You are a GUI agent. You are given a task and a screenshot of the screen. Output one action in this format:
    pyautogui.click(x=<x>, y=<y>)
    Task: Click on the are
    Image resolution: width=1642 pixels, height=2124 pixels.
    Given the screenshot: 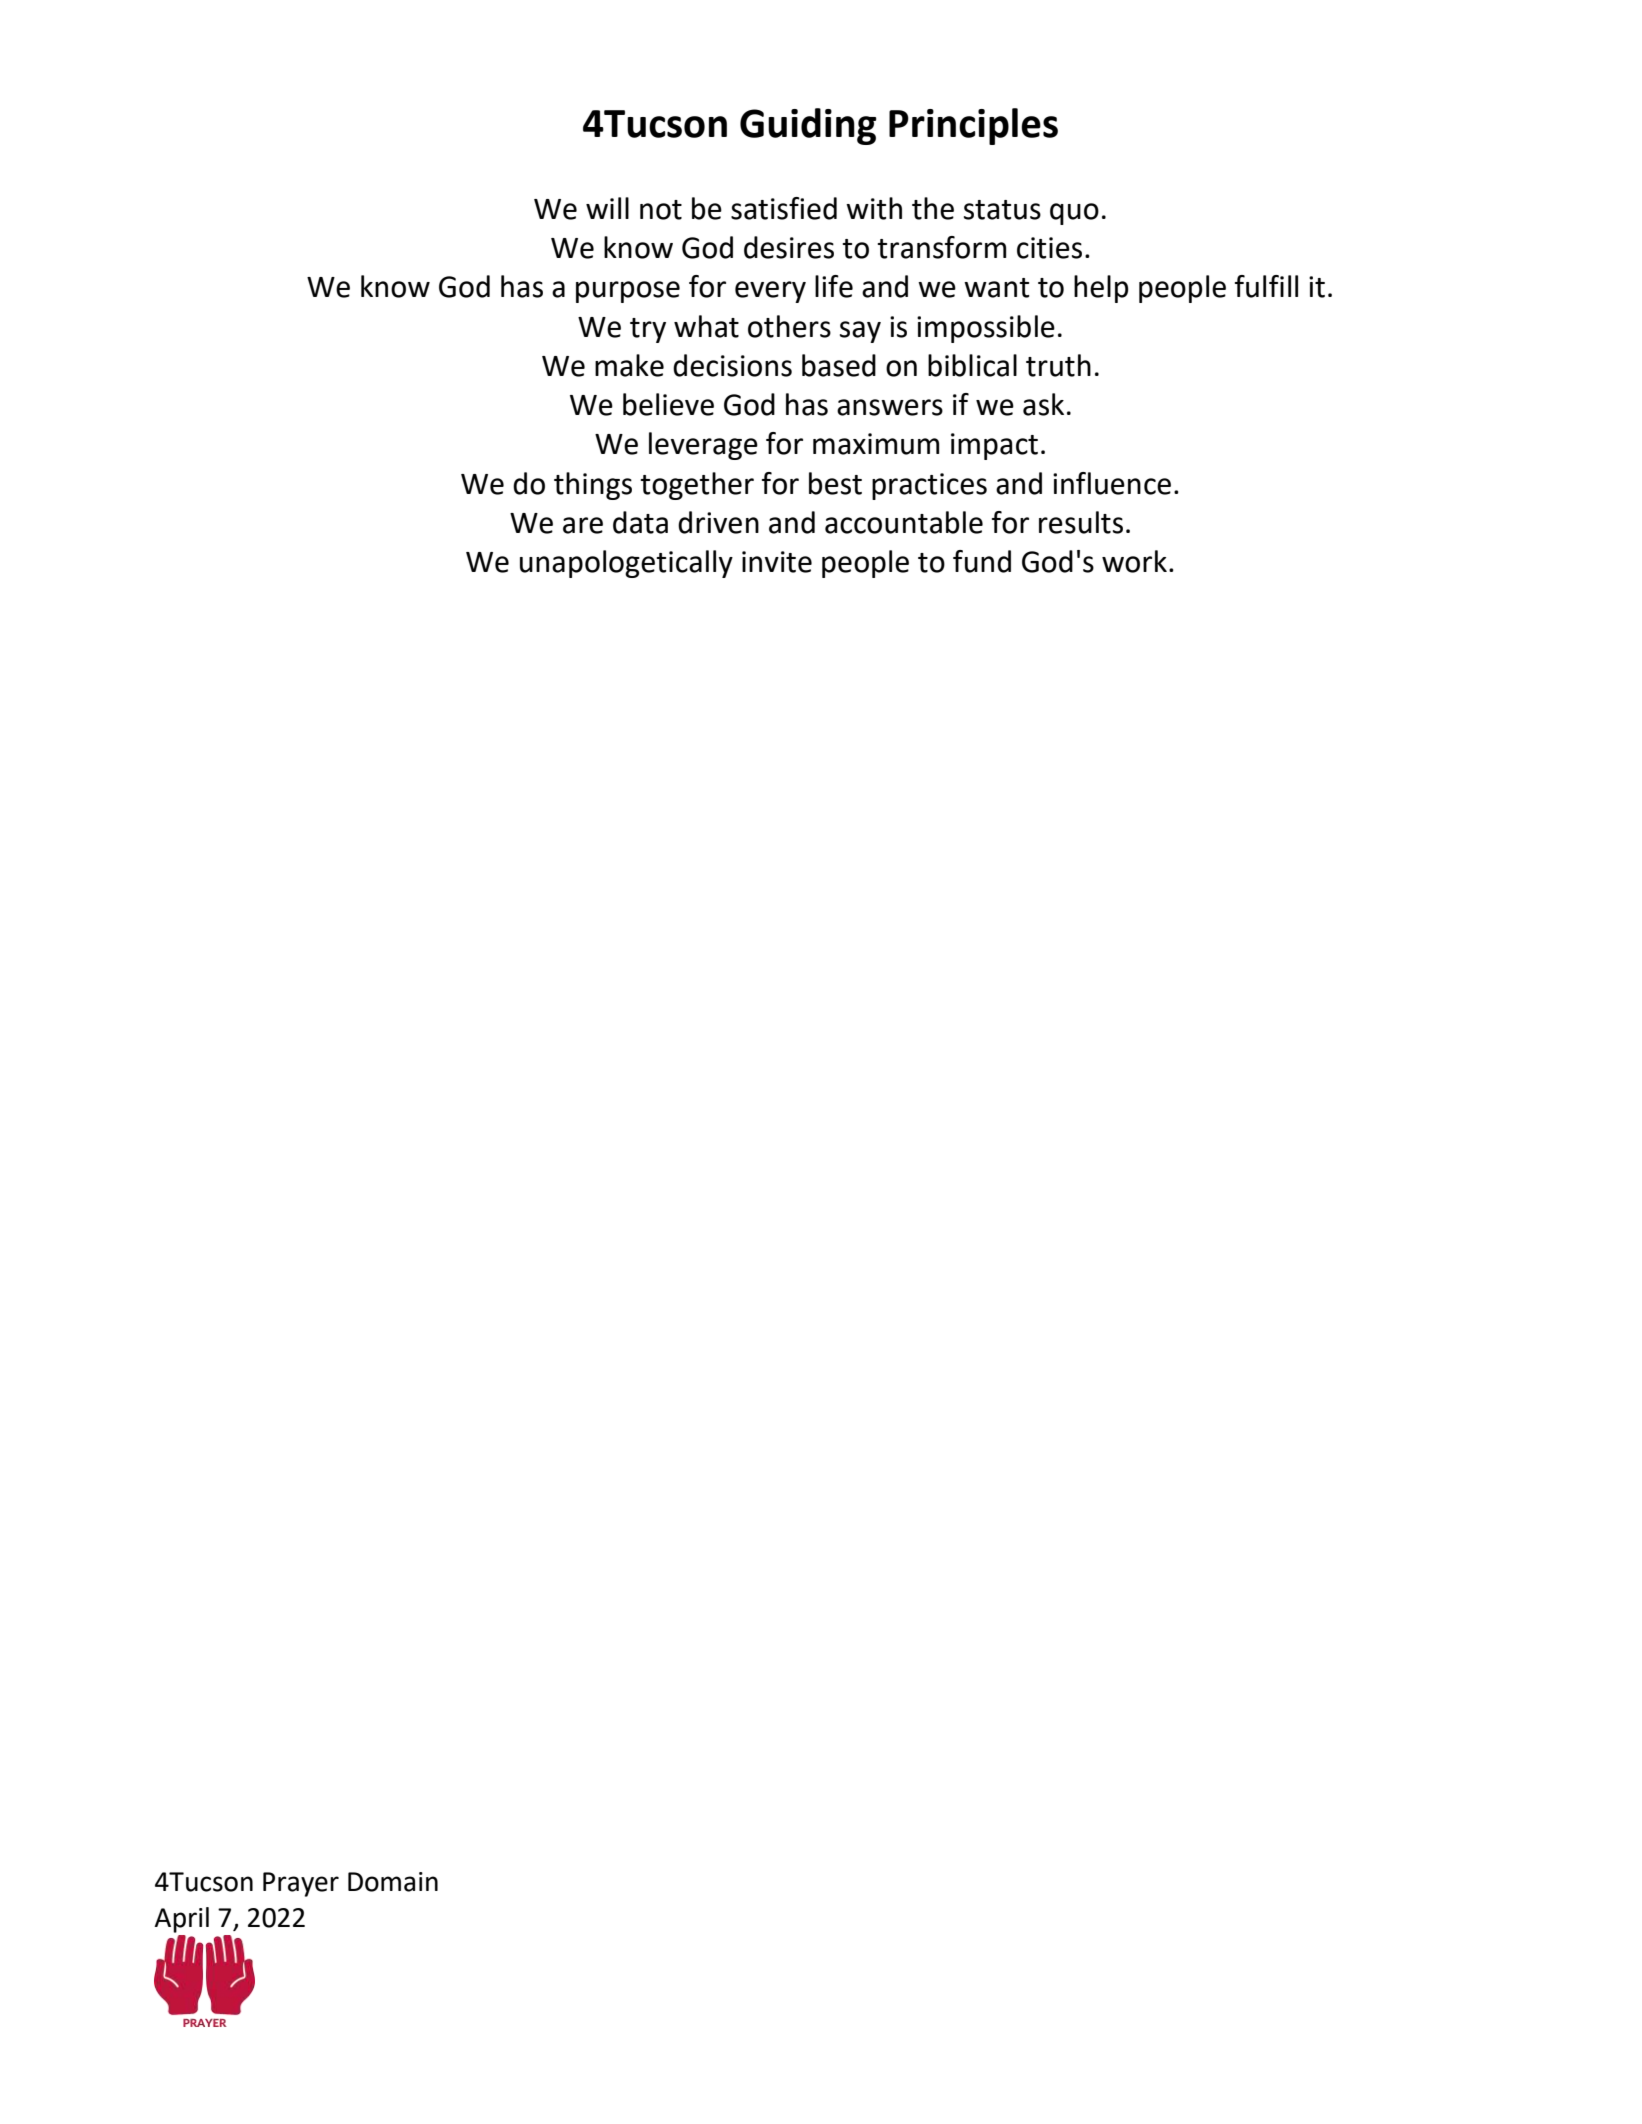 What is the action you would take?
    pyautogui.click(x=583, y=525)
